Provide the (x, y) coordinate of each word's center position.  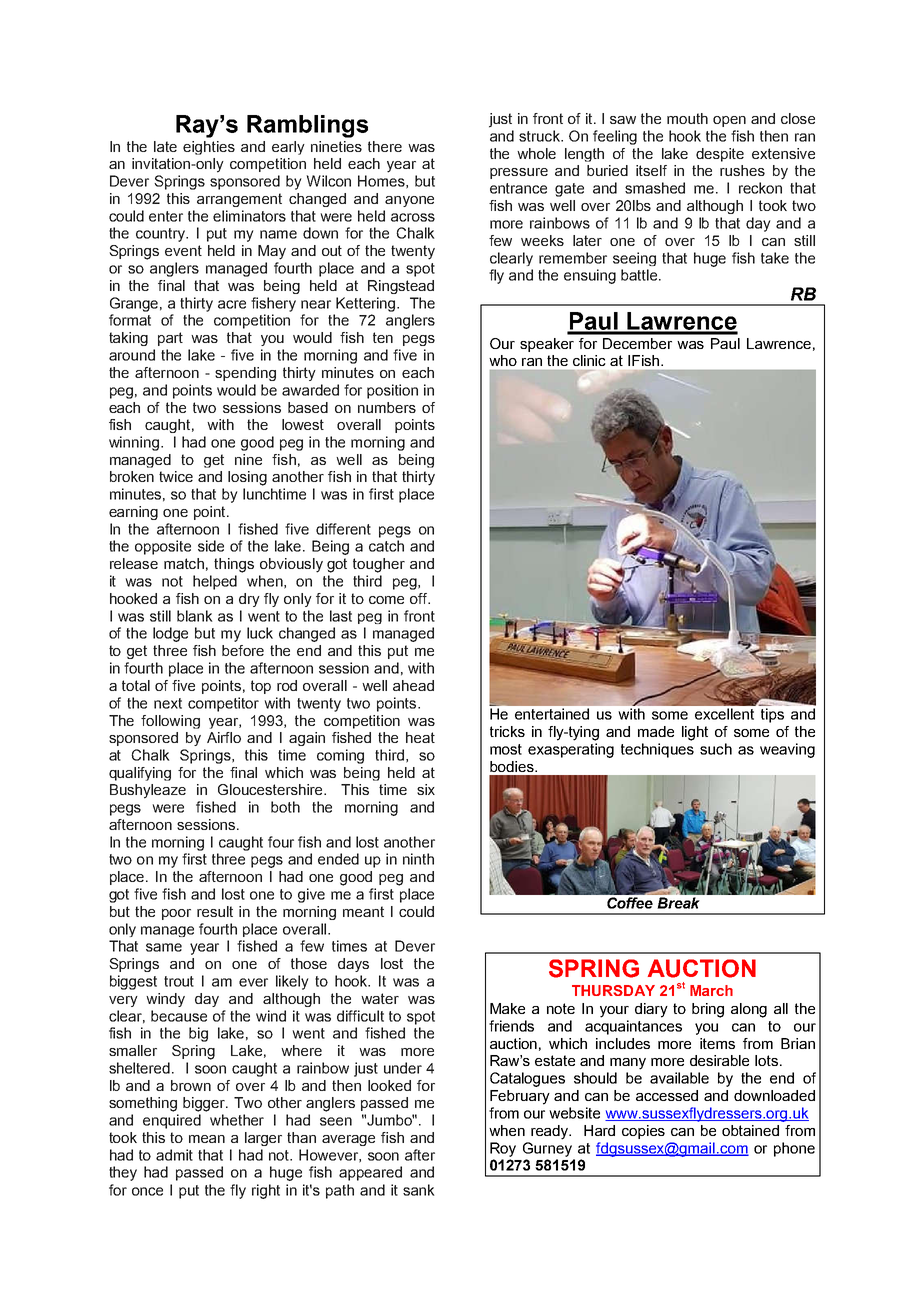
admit (174, 1155)
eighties (209, 148)
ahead (413, 685)
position (392, 391)
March (711, 990)
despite (720, 155)
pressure (519, 173)
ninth (418, 859)
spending (245, 374)
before (243, 650)
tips (772, 715)
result (215, 911)
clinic (589, 360)
